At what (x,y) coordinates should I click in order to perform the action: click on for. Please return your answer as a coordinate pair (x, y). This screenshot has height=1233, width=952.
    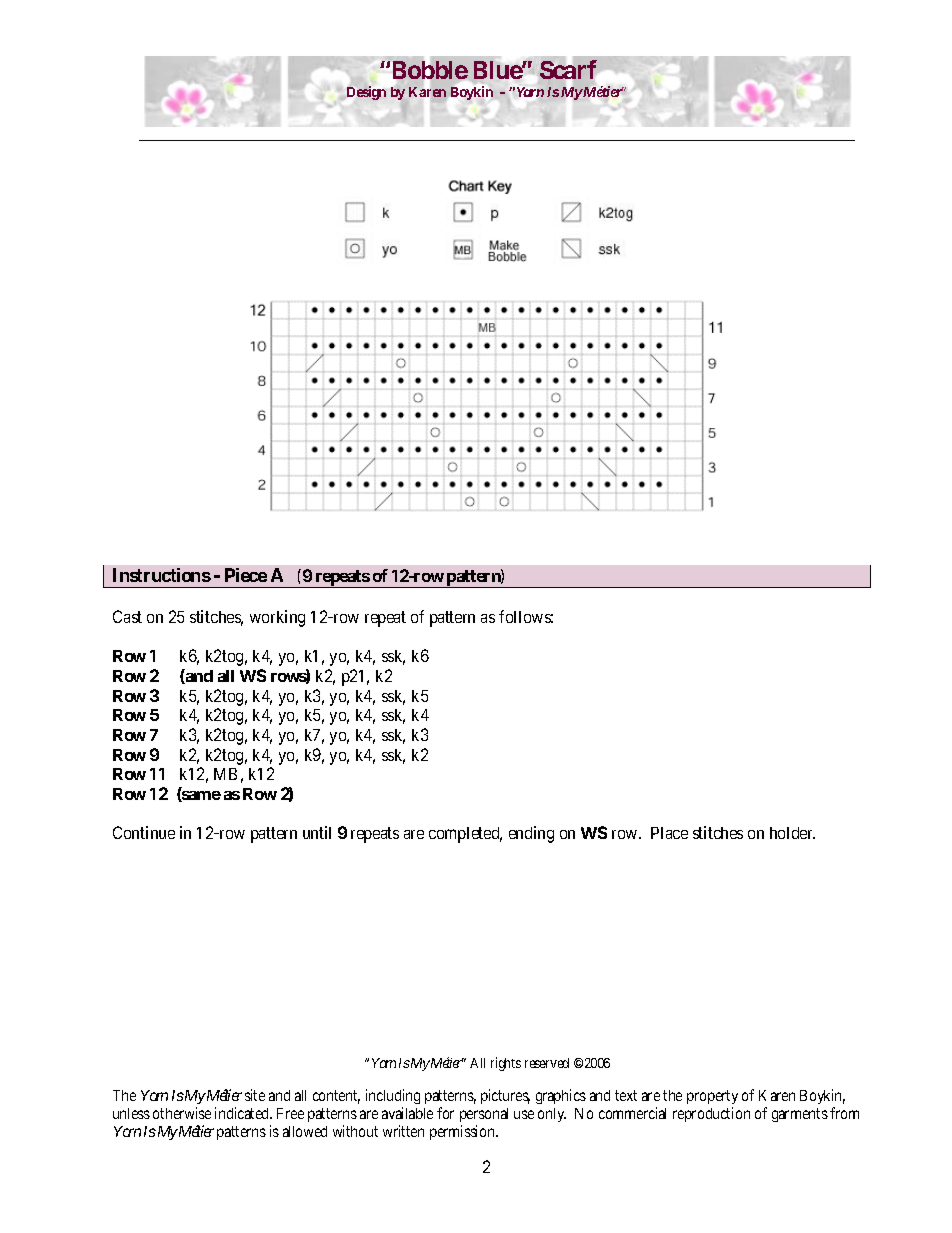
    Looking at the image, I should click on (445, 1113).
